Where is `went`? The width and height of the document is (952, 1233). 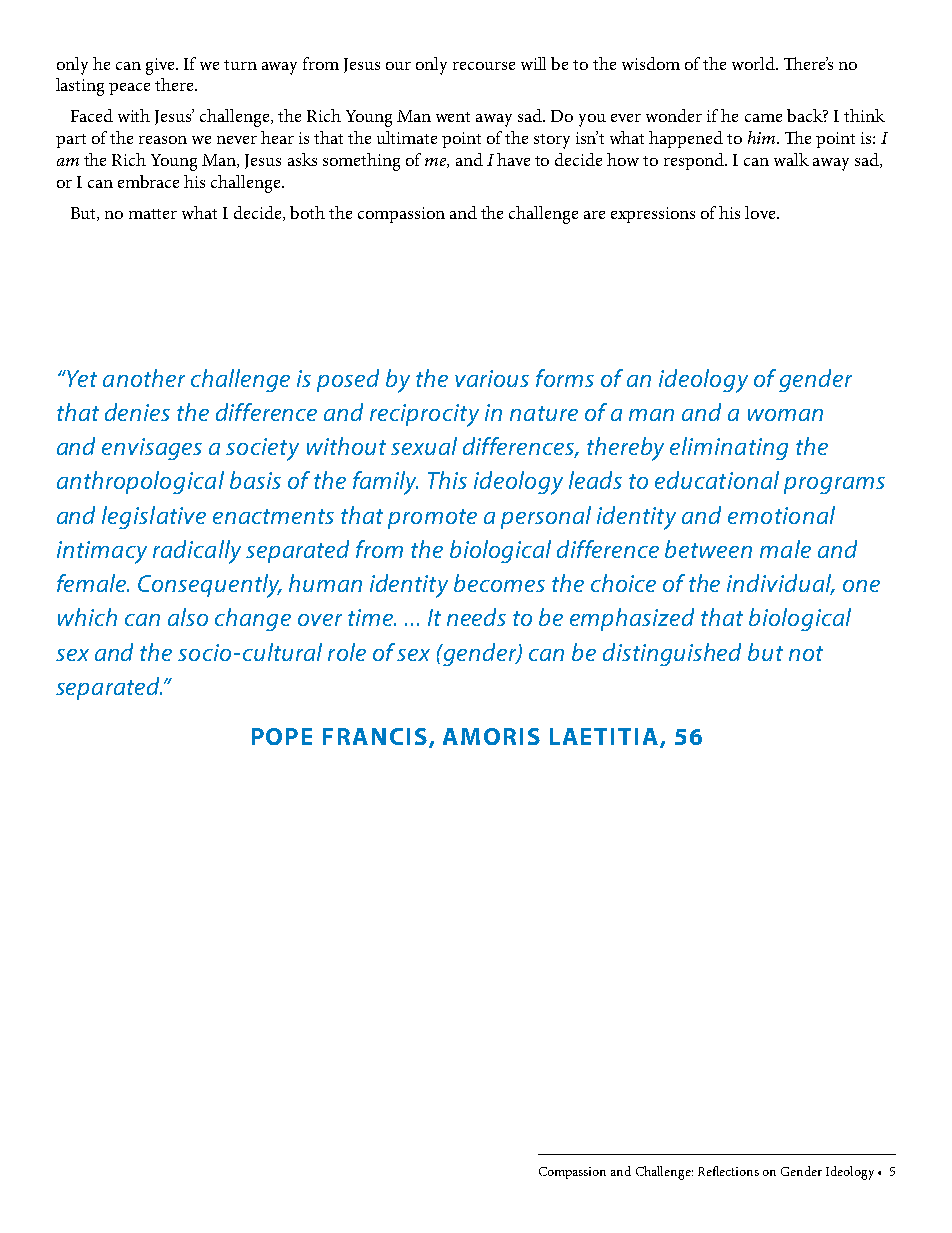
went is located at coordinates (453, 117).
